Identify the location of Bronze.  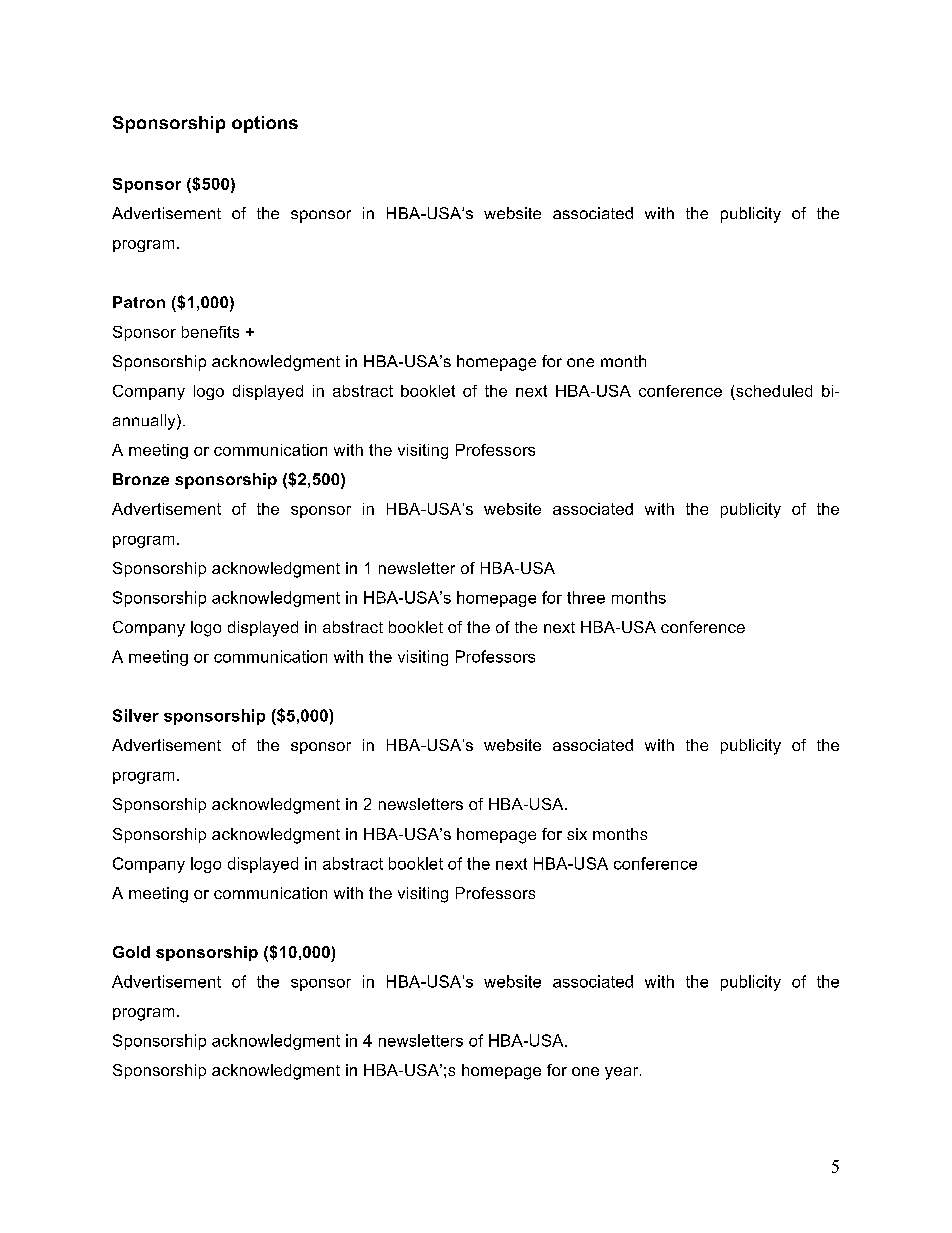
(141, 479).
